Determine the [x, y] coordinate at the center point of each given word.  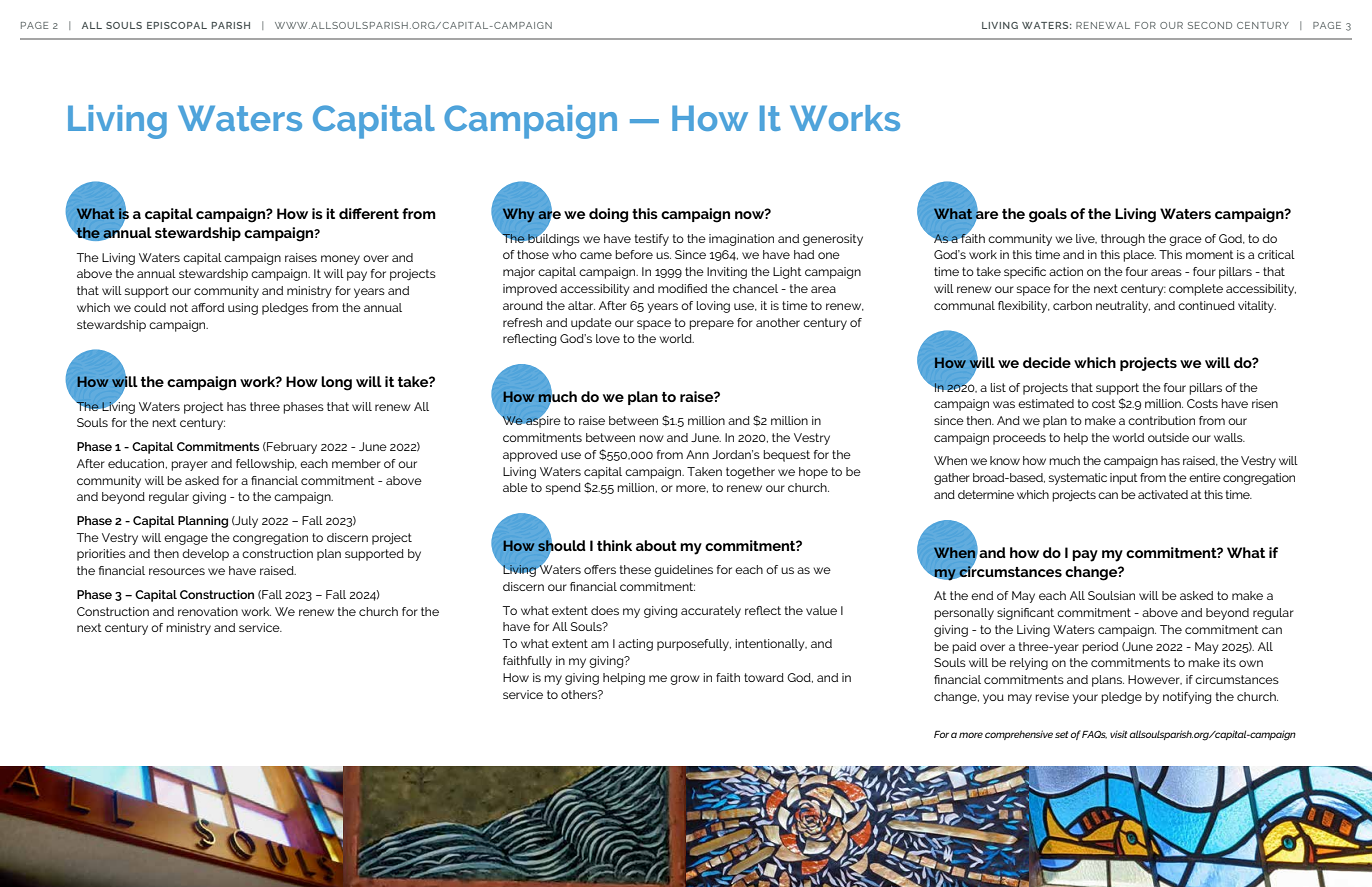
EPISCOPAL [177, 25]
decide [1047, 362]
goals [1048, 215]
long [336, 383]
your [1085, 699]
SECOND [1210, 25]
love [608, 338]
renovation [208, 611]
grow [685, 680]
